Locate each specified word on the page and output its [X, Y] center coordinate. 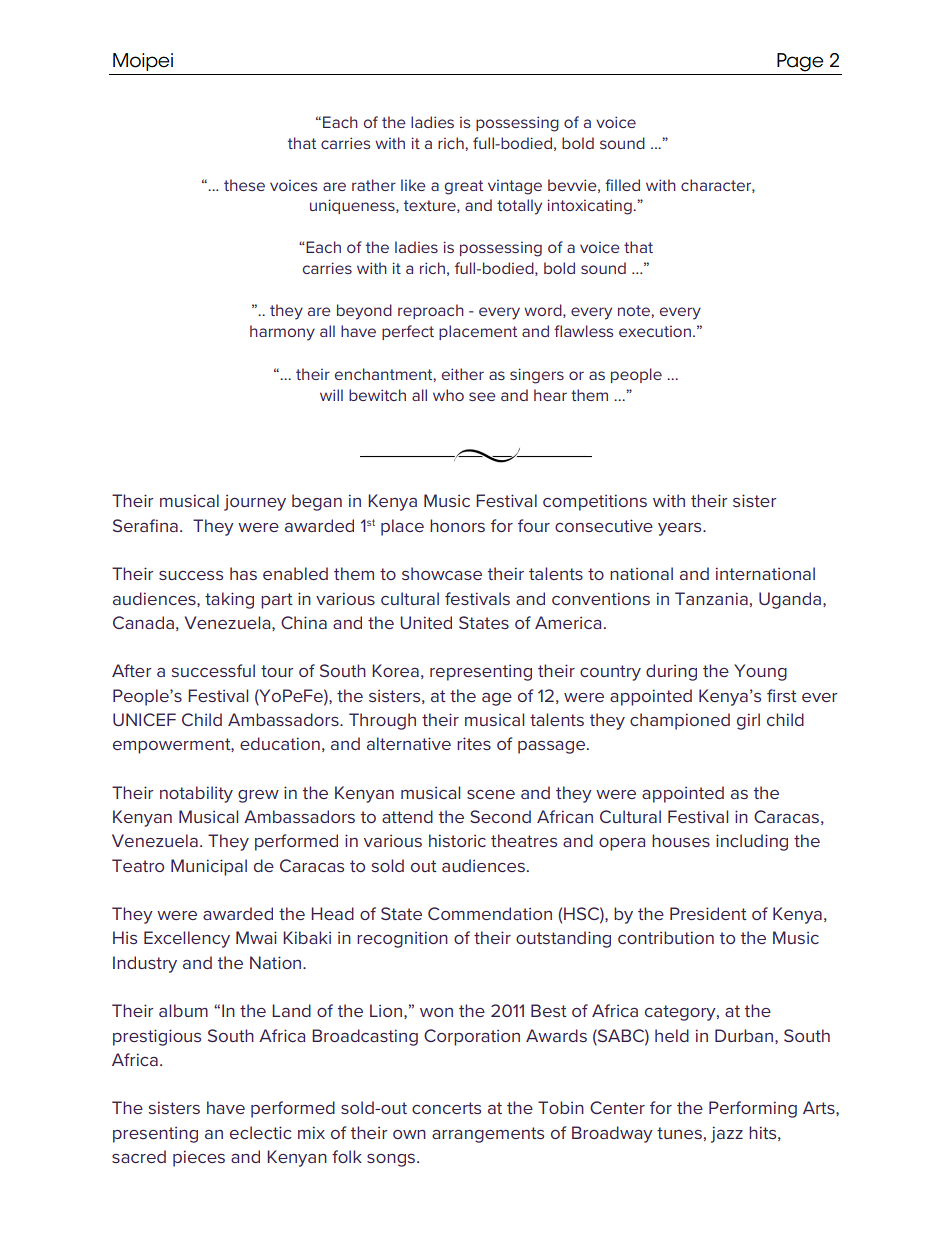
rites [474, 743]
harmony [282, 333]
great [464, 187]
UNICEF [144, 719]
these [244, 185]
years [681, 529]
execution [655, 331]
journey [255, 503]
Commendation [490, 913]
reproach [431, 311]
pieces [199, 1158]
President [708, 913]
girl [748, 721]
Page [800, 62]
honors [457, 525]
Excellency [187, 939]
